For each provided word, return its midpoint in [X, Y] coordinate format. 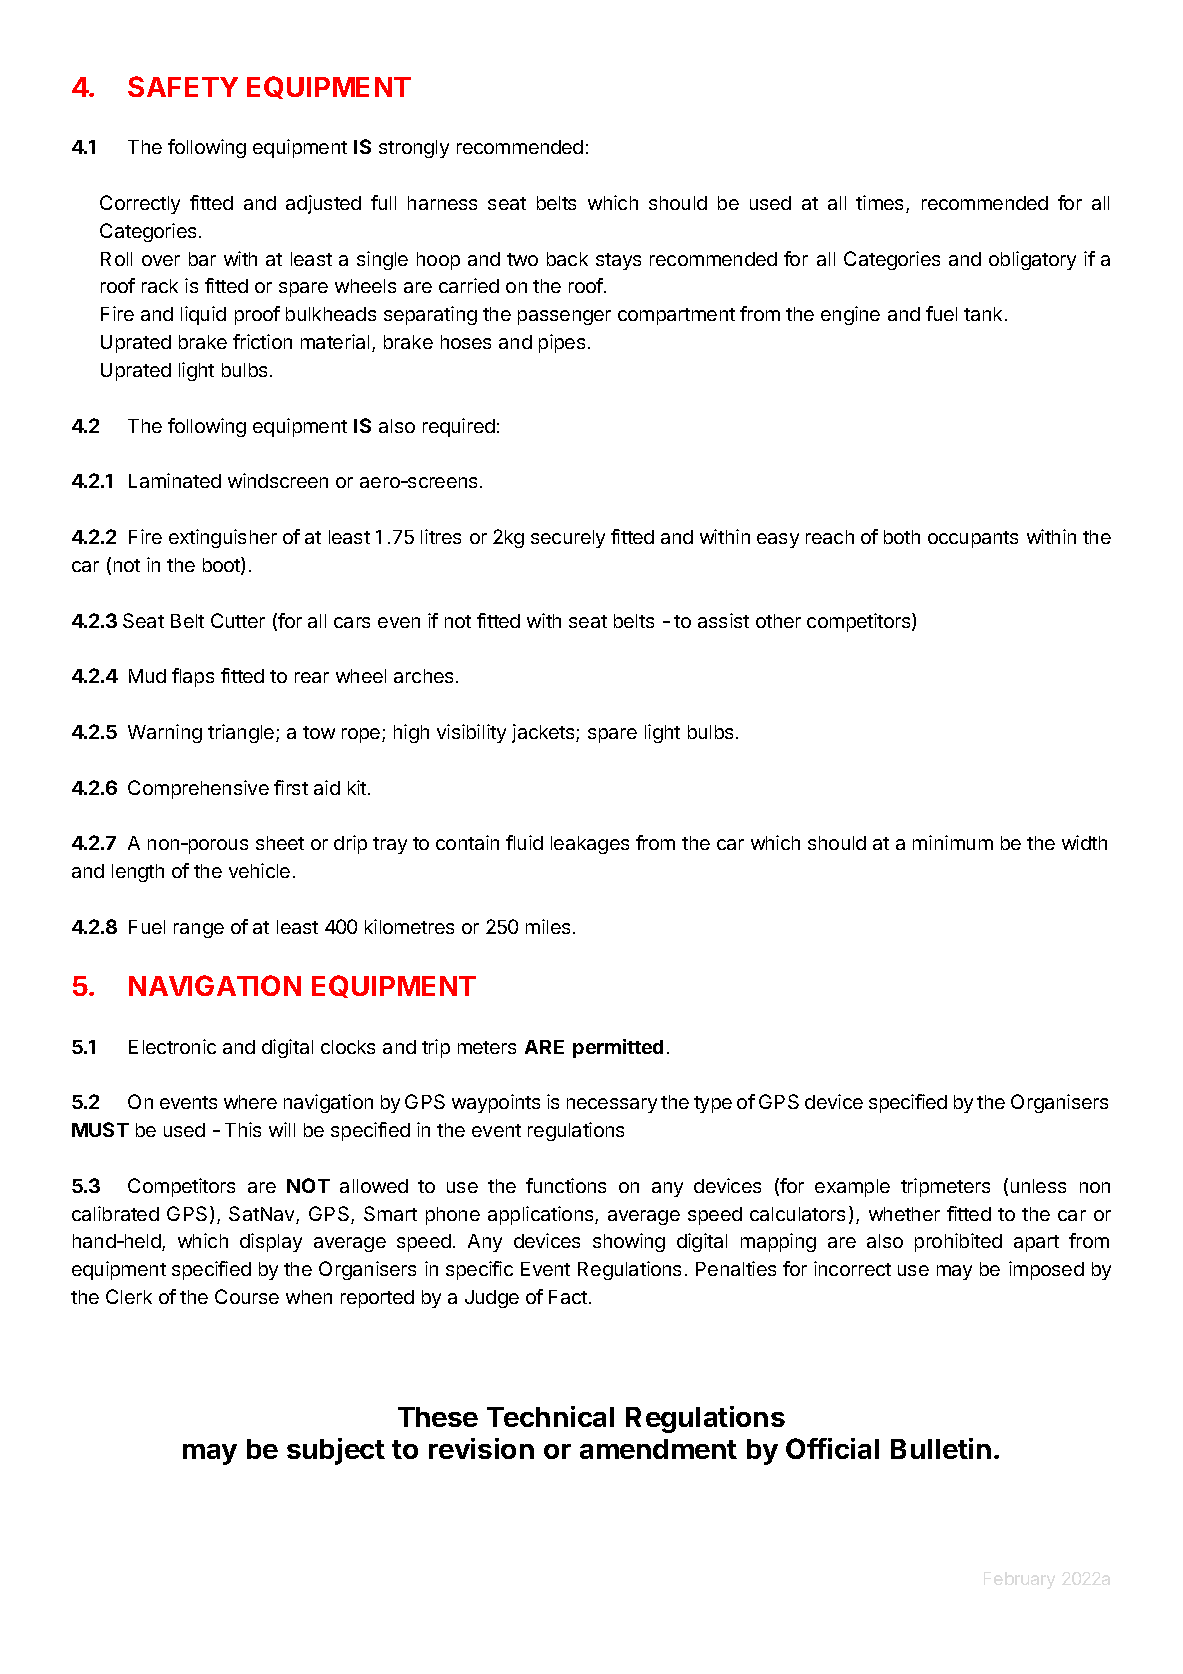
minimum [953, 842]
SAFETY [183, 86]
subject [336, 1451]
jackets [544, 733]
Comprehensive [198, 789]
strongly [414, 149]
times [881, 204]
